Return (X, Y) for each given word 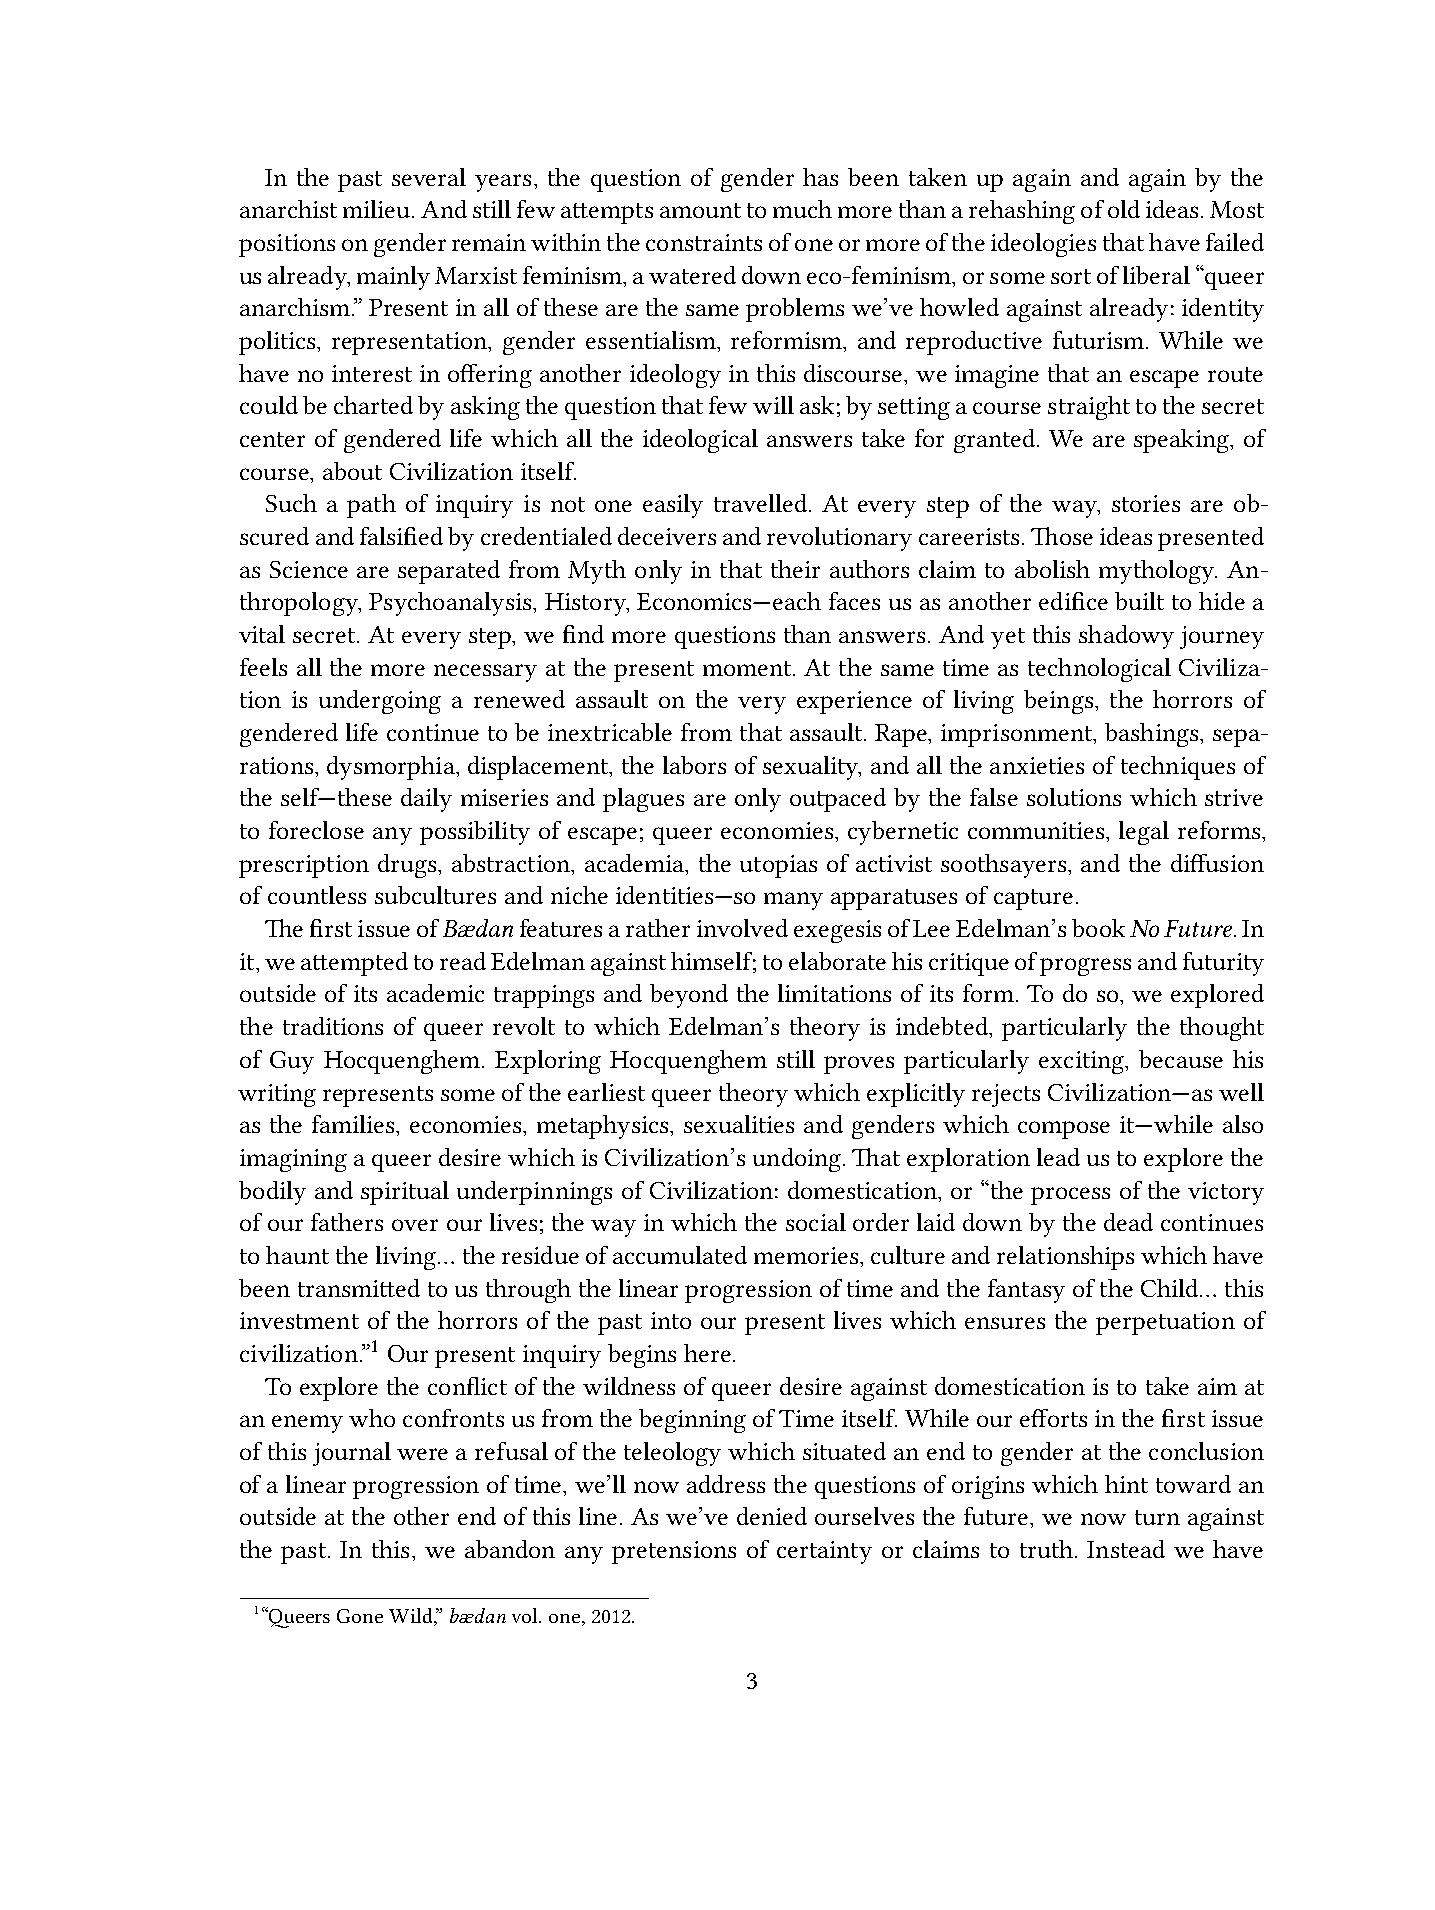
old (1124, 209)
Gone (360, 1616)
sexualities (739, 1124)
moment (747, 668)
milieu (378, 209)
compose (1064, 1130)
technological (1099, 670)
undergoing (380, 702)
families (354, 1124)
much (802, 209)
